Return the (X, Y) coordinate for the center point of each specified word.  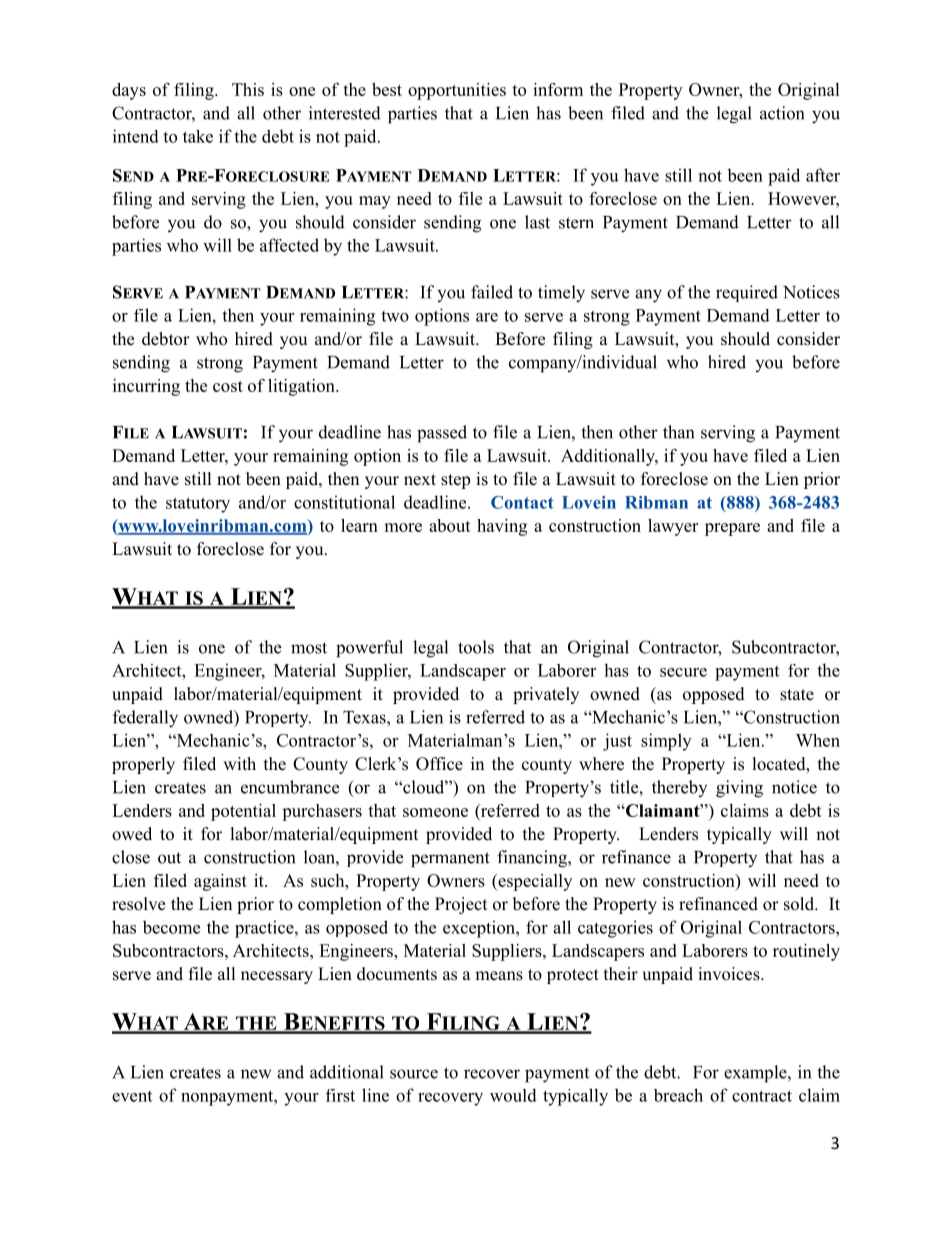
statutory (198, 505)
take (198, 136)
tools (476, 647)
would (513, 1095)
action (782, 113)
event (132, 1096)
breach (678, 1095)
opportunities (457, 91)
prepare (732, 529)
